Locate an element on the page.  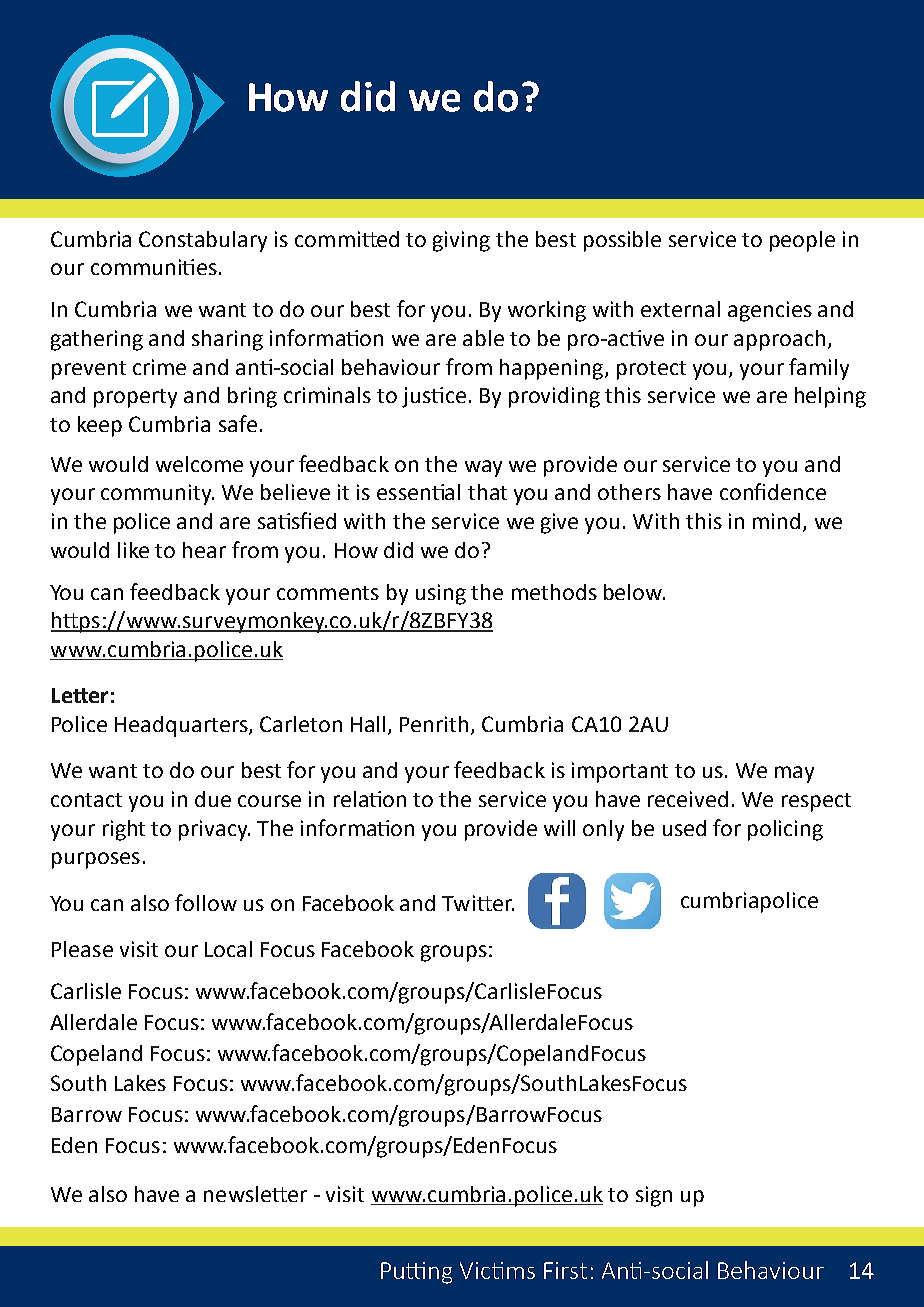
First is located at coordinates (565, 1270).
